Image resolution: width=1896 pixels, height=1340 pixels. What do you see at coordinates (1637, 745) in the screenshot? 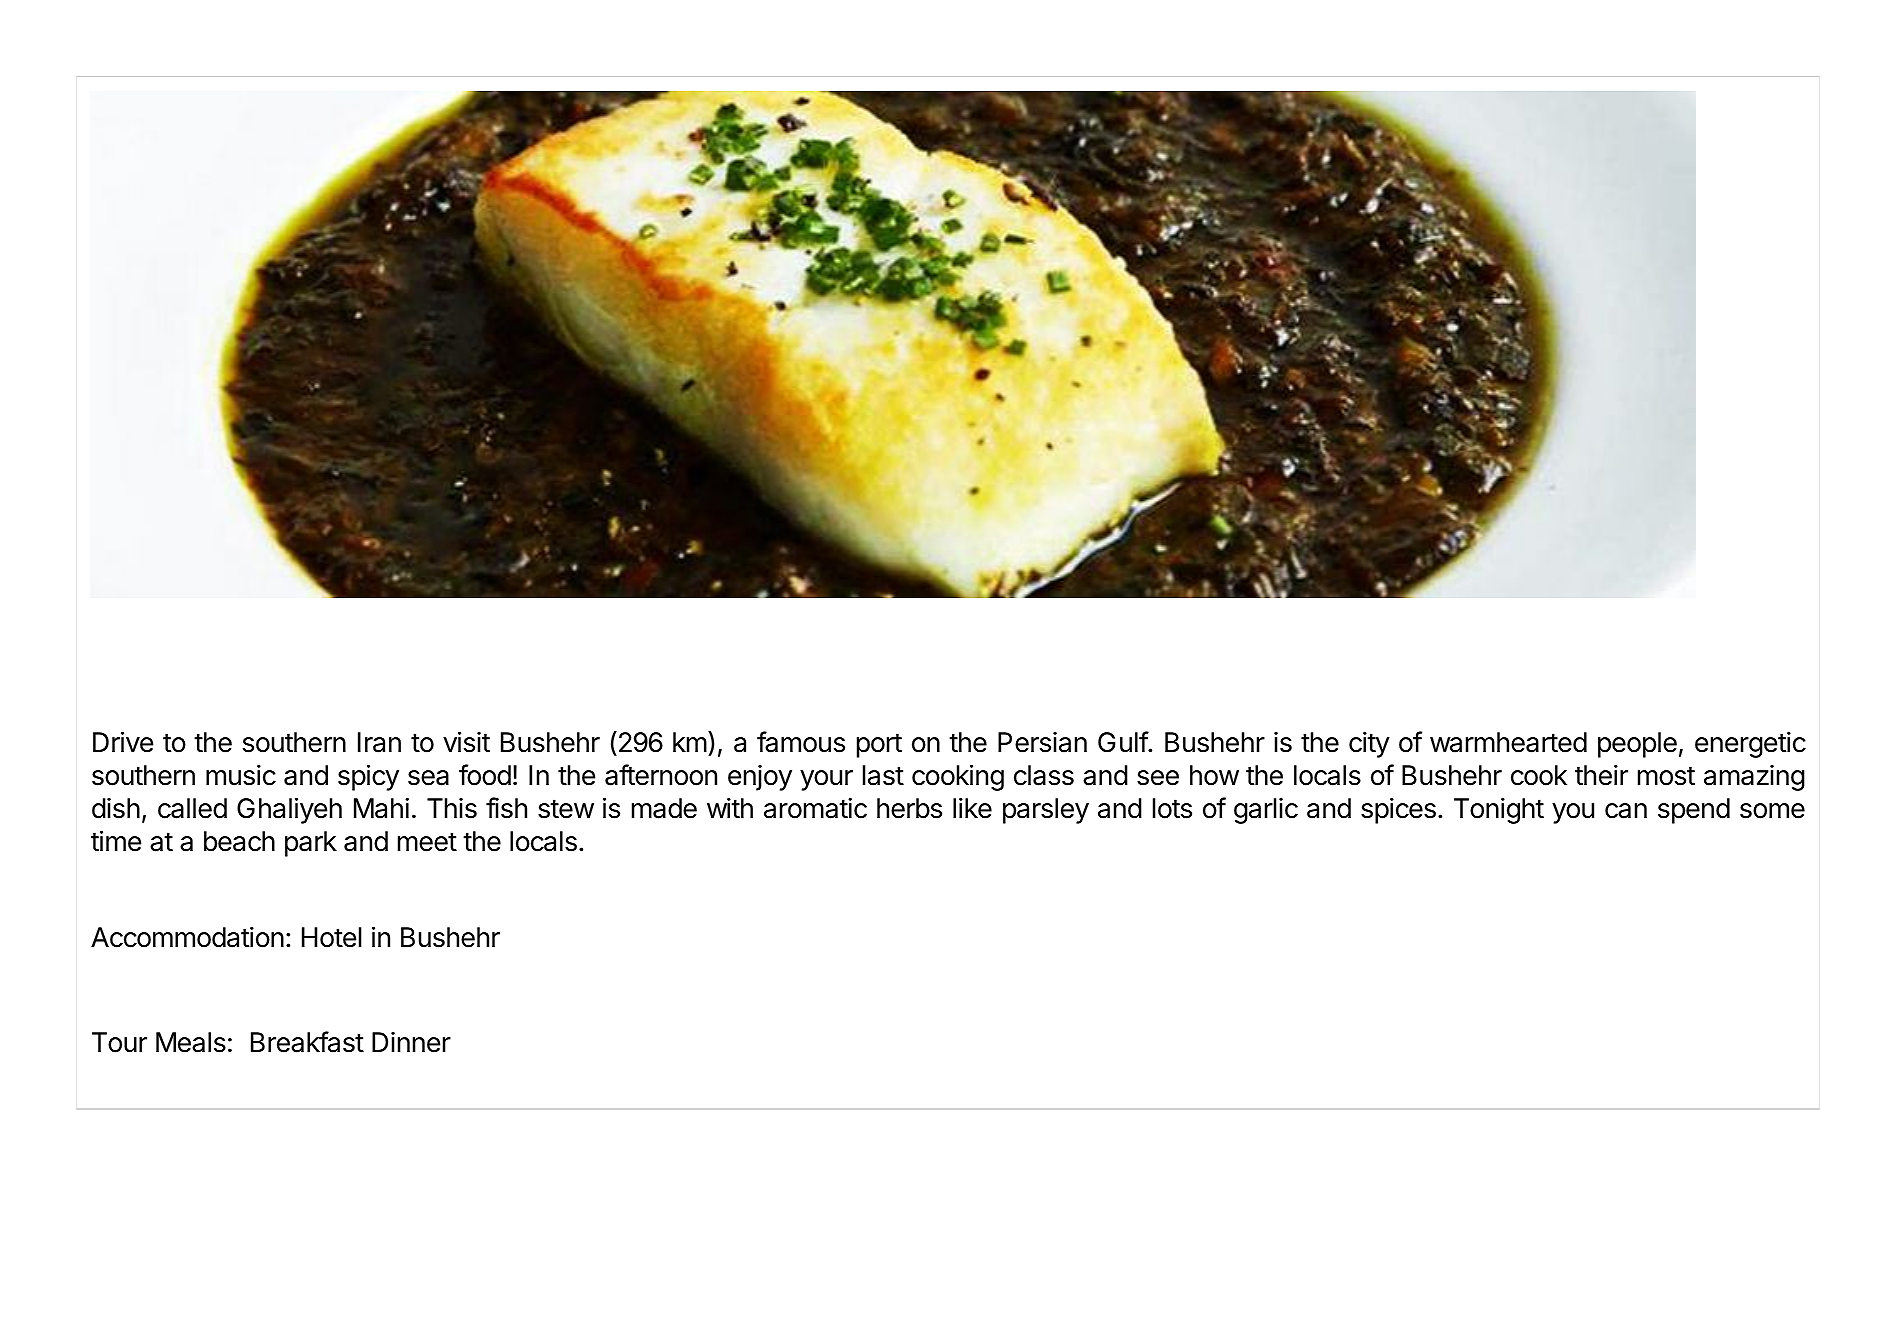
I see `people` at bounding box center [1637, 745].
